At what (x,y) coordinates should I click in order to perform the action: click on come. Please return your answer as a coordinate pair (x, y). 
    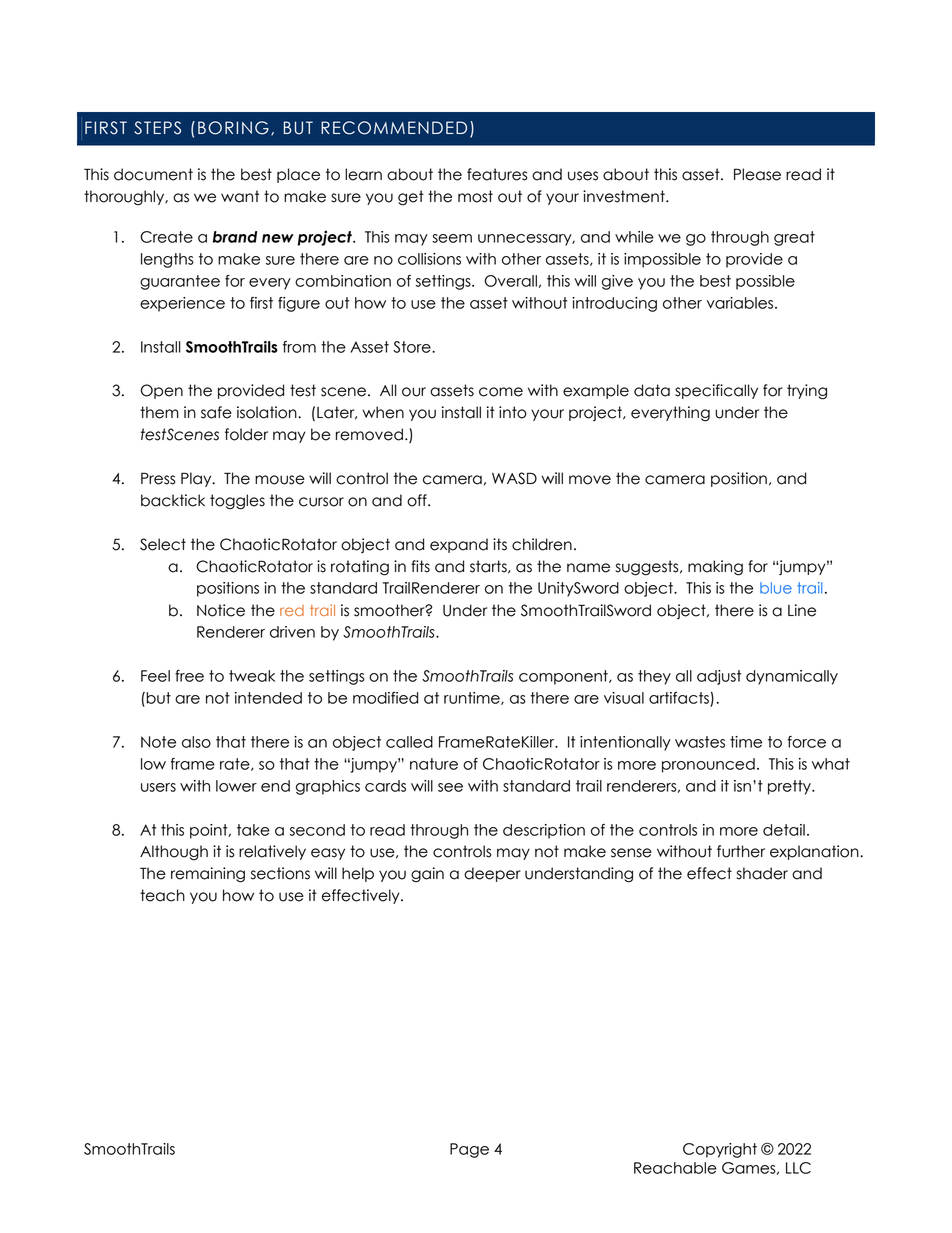
    Looking at the image, I should click on (501, 392).
